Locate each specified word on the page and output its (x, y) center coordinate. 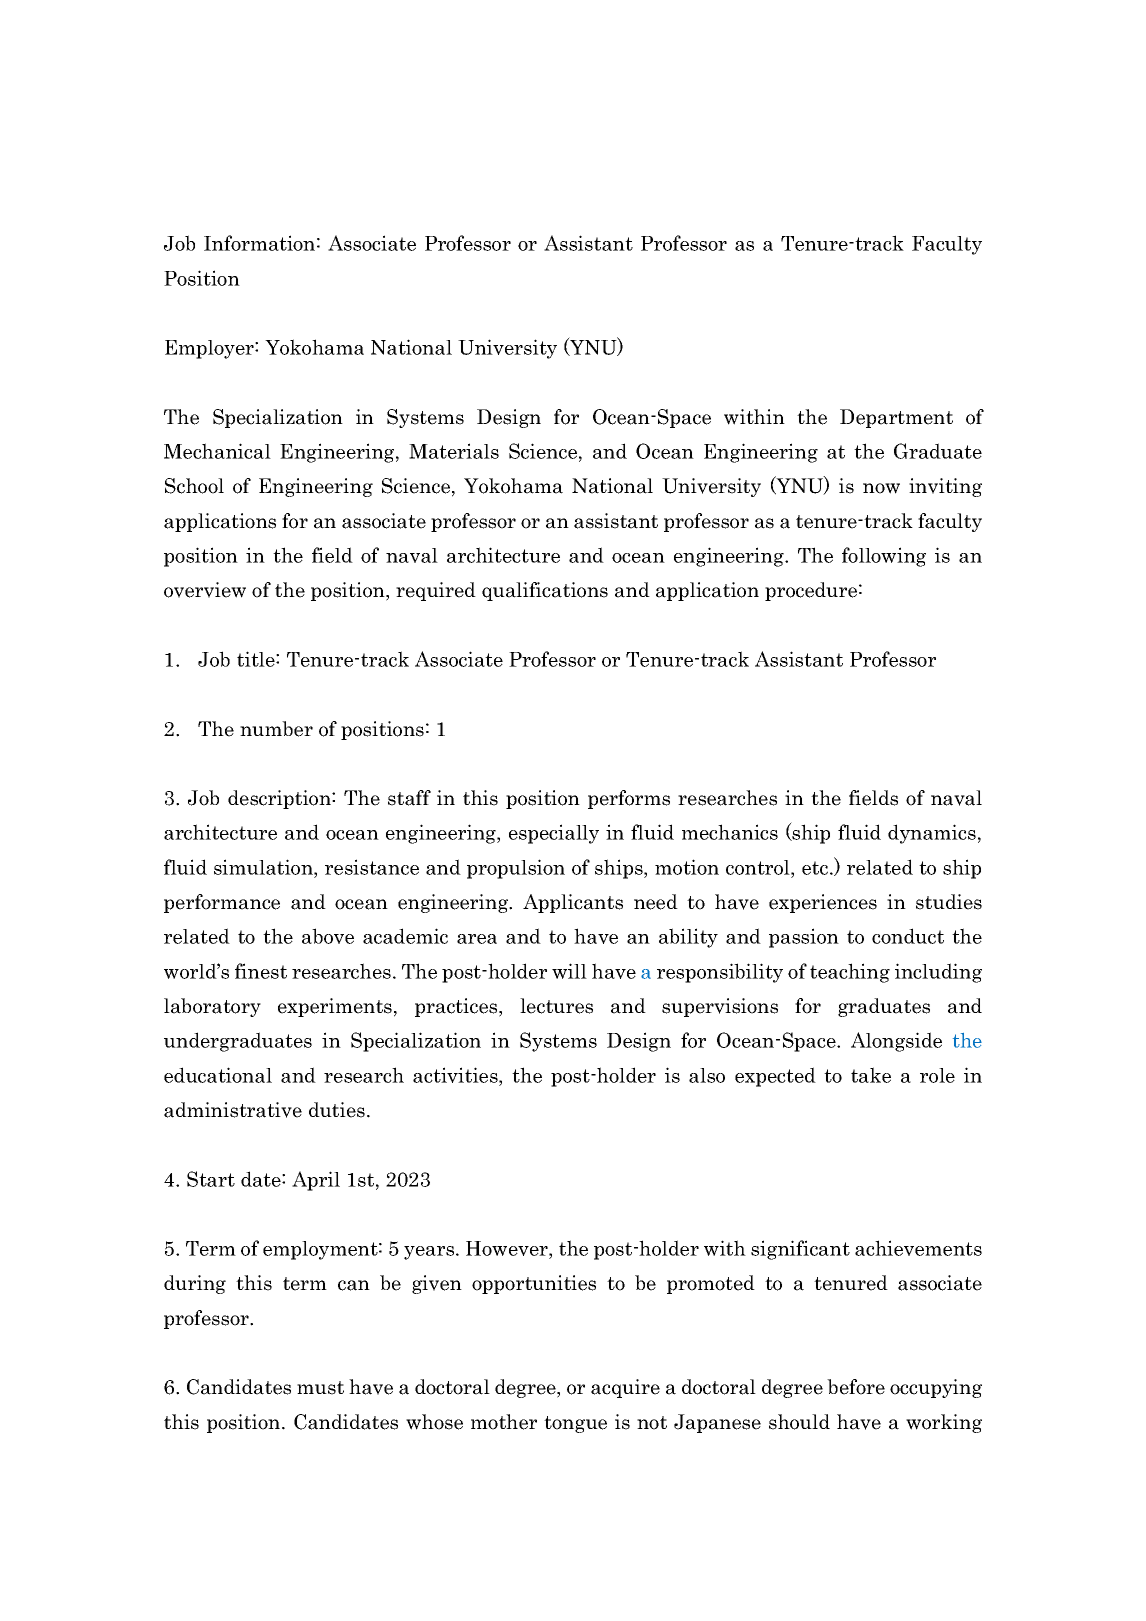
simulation (264, 867)
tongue (575, 1424)
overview (205, 590)
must (320, 1388)
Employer (210, 349)
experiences (823, 903)
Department (896, 418)
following (884, 557)
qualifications (545, 591)
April (316, 1181)
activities (456, 1075)
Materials (454, 451)
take (871, 1075)
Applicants (573, 903)
